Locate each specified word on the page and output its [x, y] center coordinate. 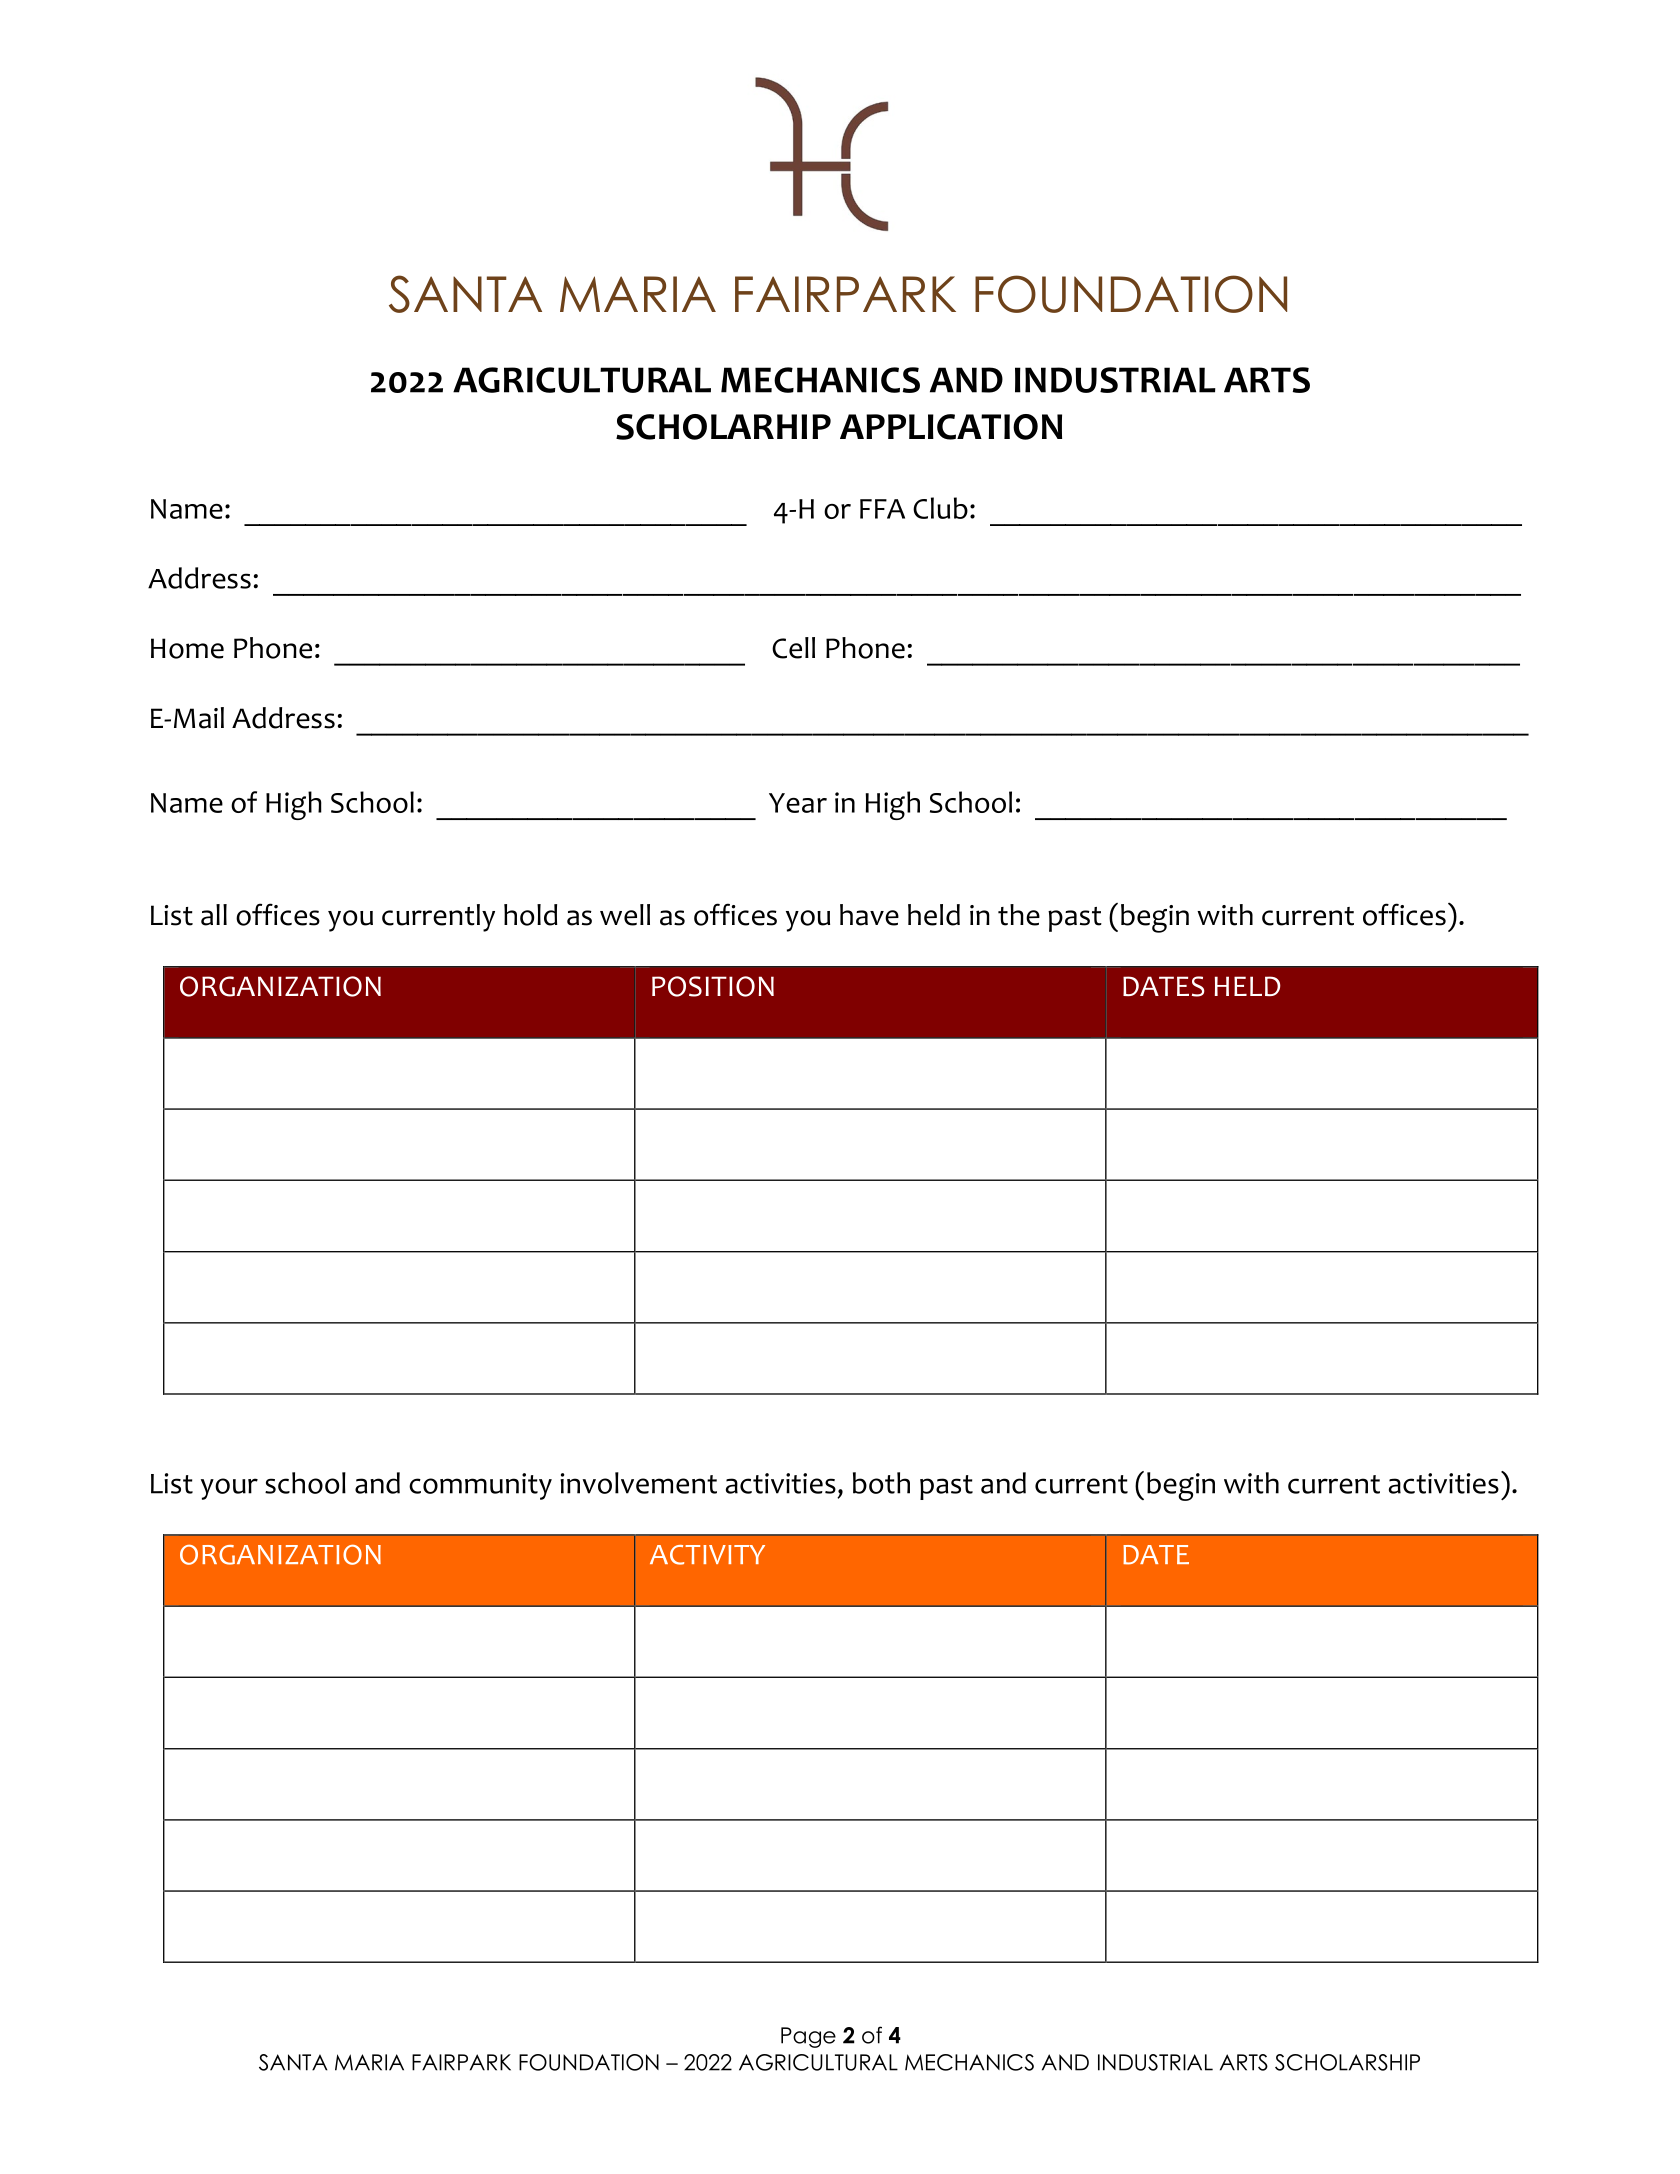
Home [187, 648]
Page [808, 2037]
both [881, 1483]
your [229, 1489]
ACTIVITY [707, 1555]
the [1019, 915]
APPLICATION [951, 427]
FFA [882, 509]
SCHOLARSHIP [1347, 2062]
